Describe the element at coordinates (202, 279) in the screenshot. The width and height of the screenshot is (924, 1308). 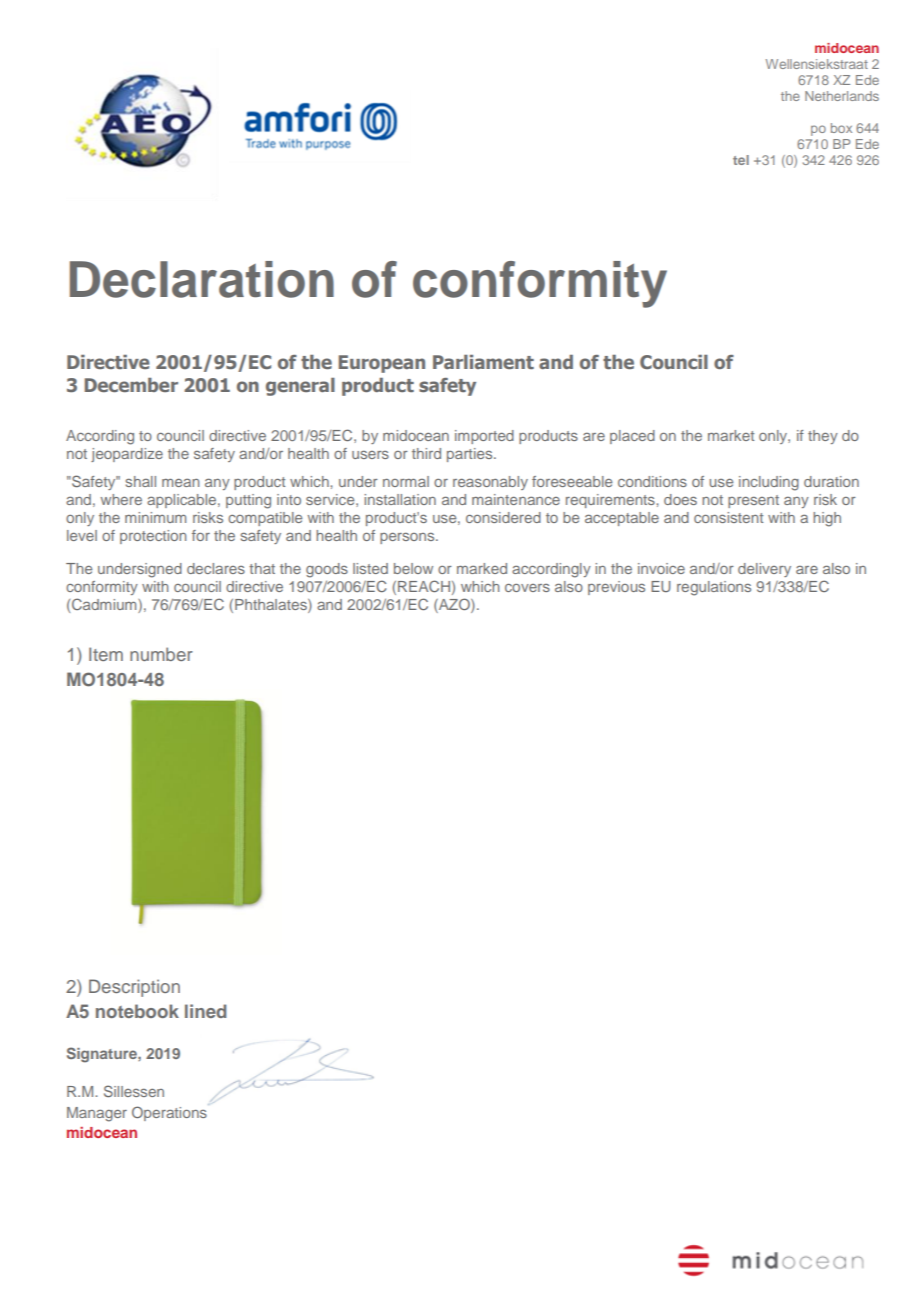
I see `Declaration` at that location.
